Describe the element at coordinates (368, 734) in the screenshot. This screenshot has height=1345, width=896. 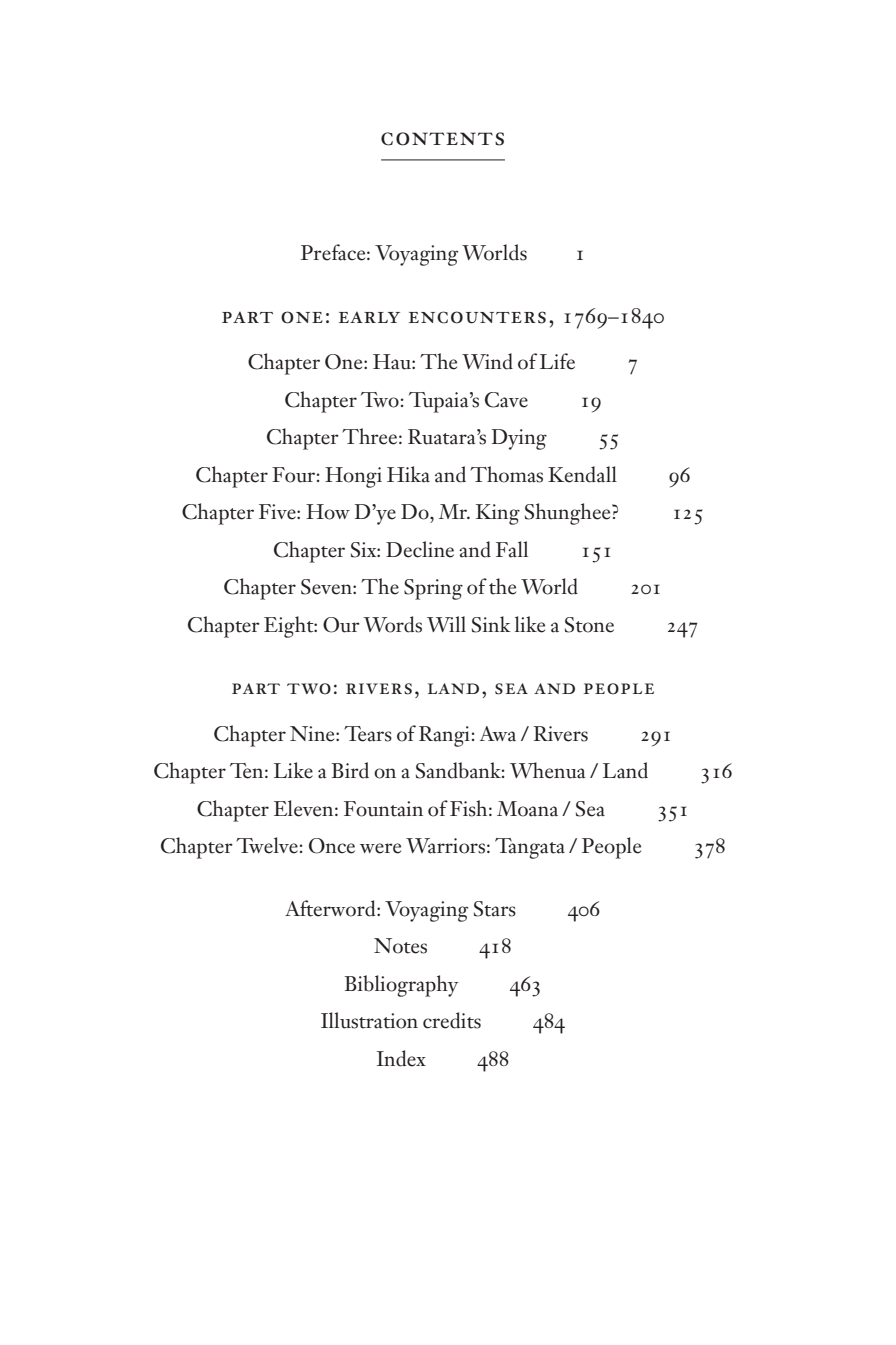
I see `Tears` at that location.
